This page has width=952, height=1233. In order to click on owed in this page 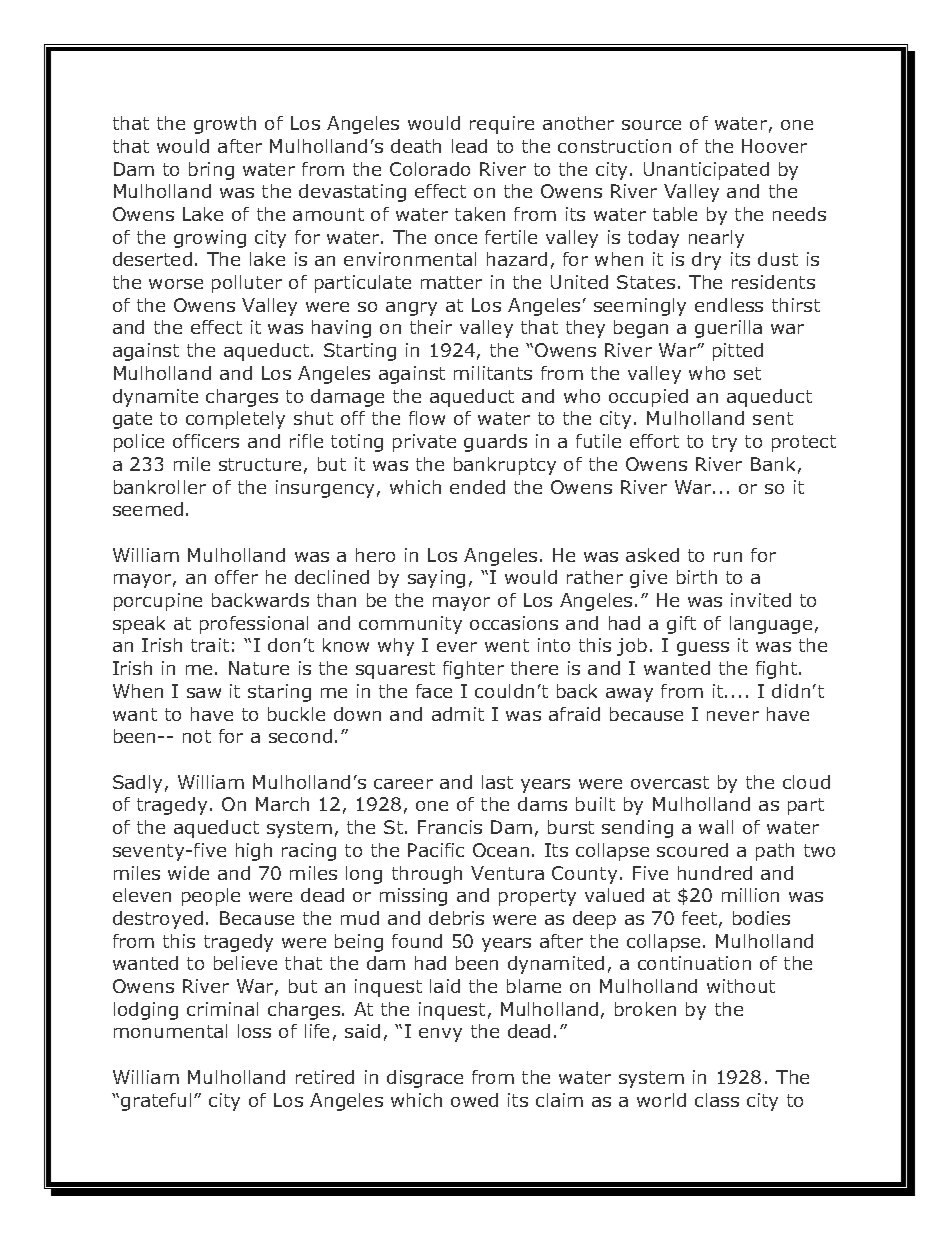, I will do `click(474, 1100)`.
